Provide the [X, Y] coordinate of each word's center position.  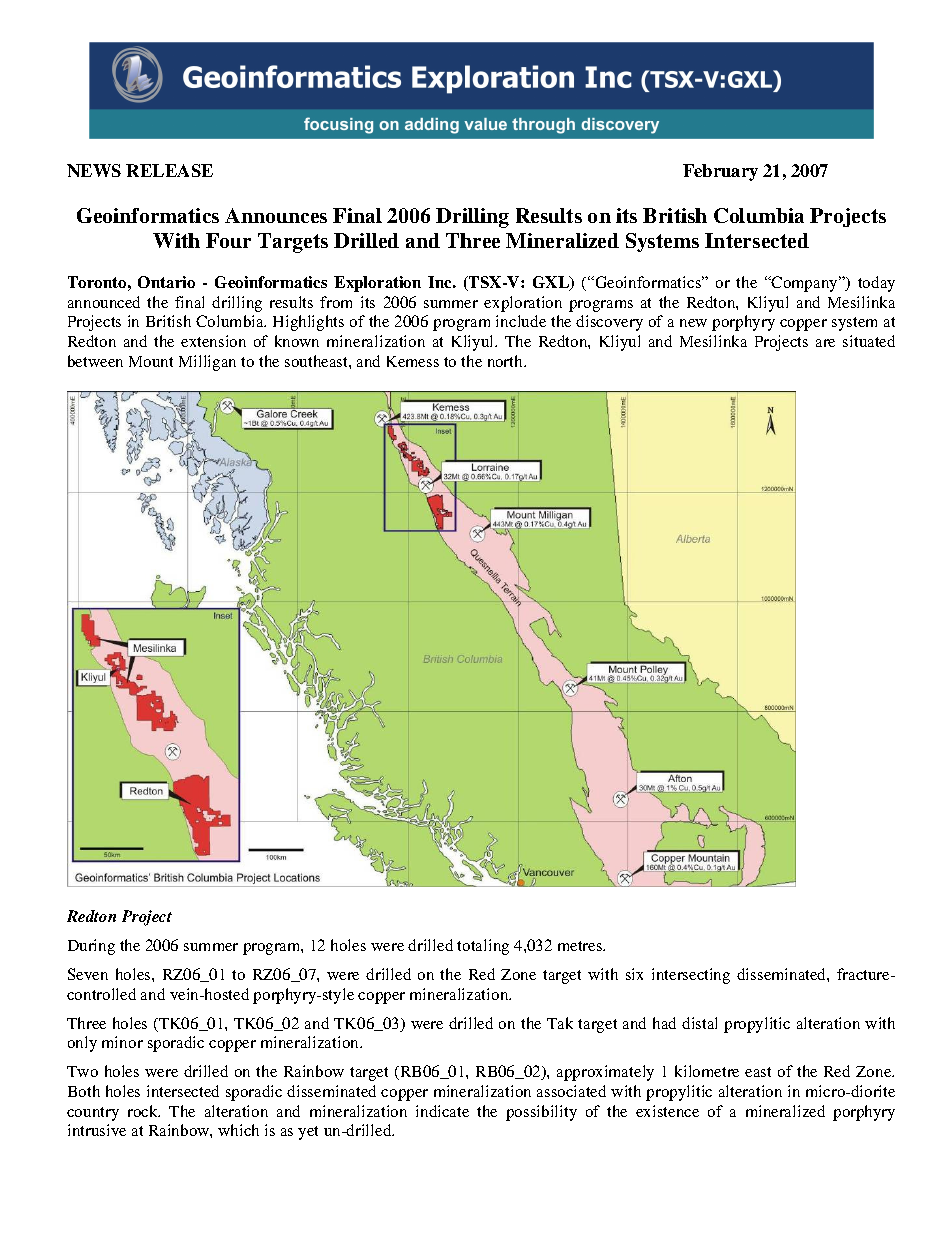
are [825, 343]
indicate [442, 1111]
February [720, 172]
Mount [151, 361]
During [91, 947]
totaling [483, 947]
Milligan [207, 363]
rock [144, 1111]
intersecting [691, 976]
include [521, 321]
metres [581, 946]
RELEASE [169, 170]
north [506, 361]
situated [869, 341]
